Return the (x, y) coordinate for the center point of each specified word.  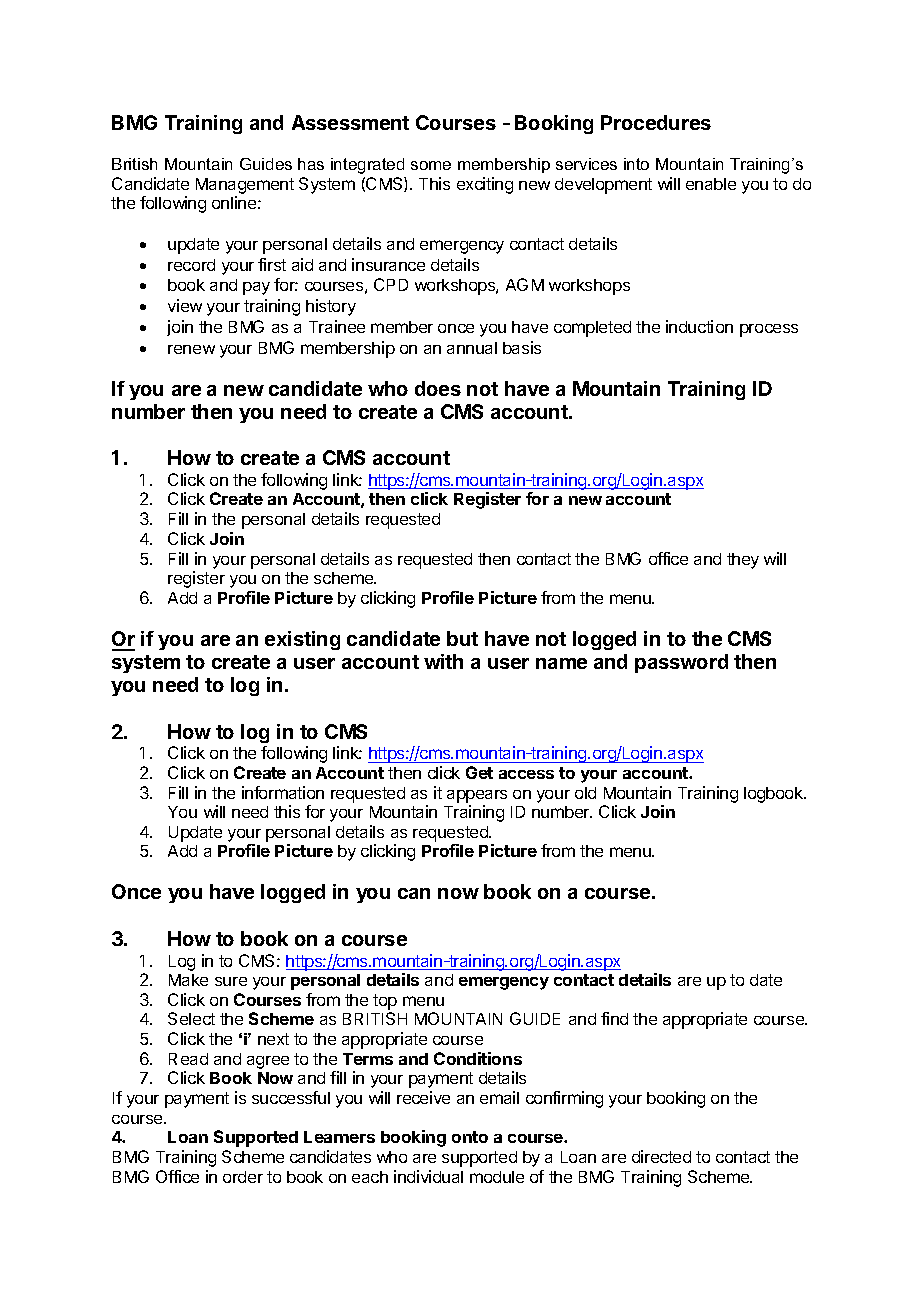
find (614, 1018)
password (681, 663)
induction (699, 326)
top (385, 1002)
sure (231, 981)
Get (479, 772)
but (462, 638)
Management (245, 186)
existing (302, 640)
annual (472, 348)
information (283, 792)
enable (711, 184)
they (743, 561)
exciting (485, 185)
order (243, 1177)
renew (191, 349)
